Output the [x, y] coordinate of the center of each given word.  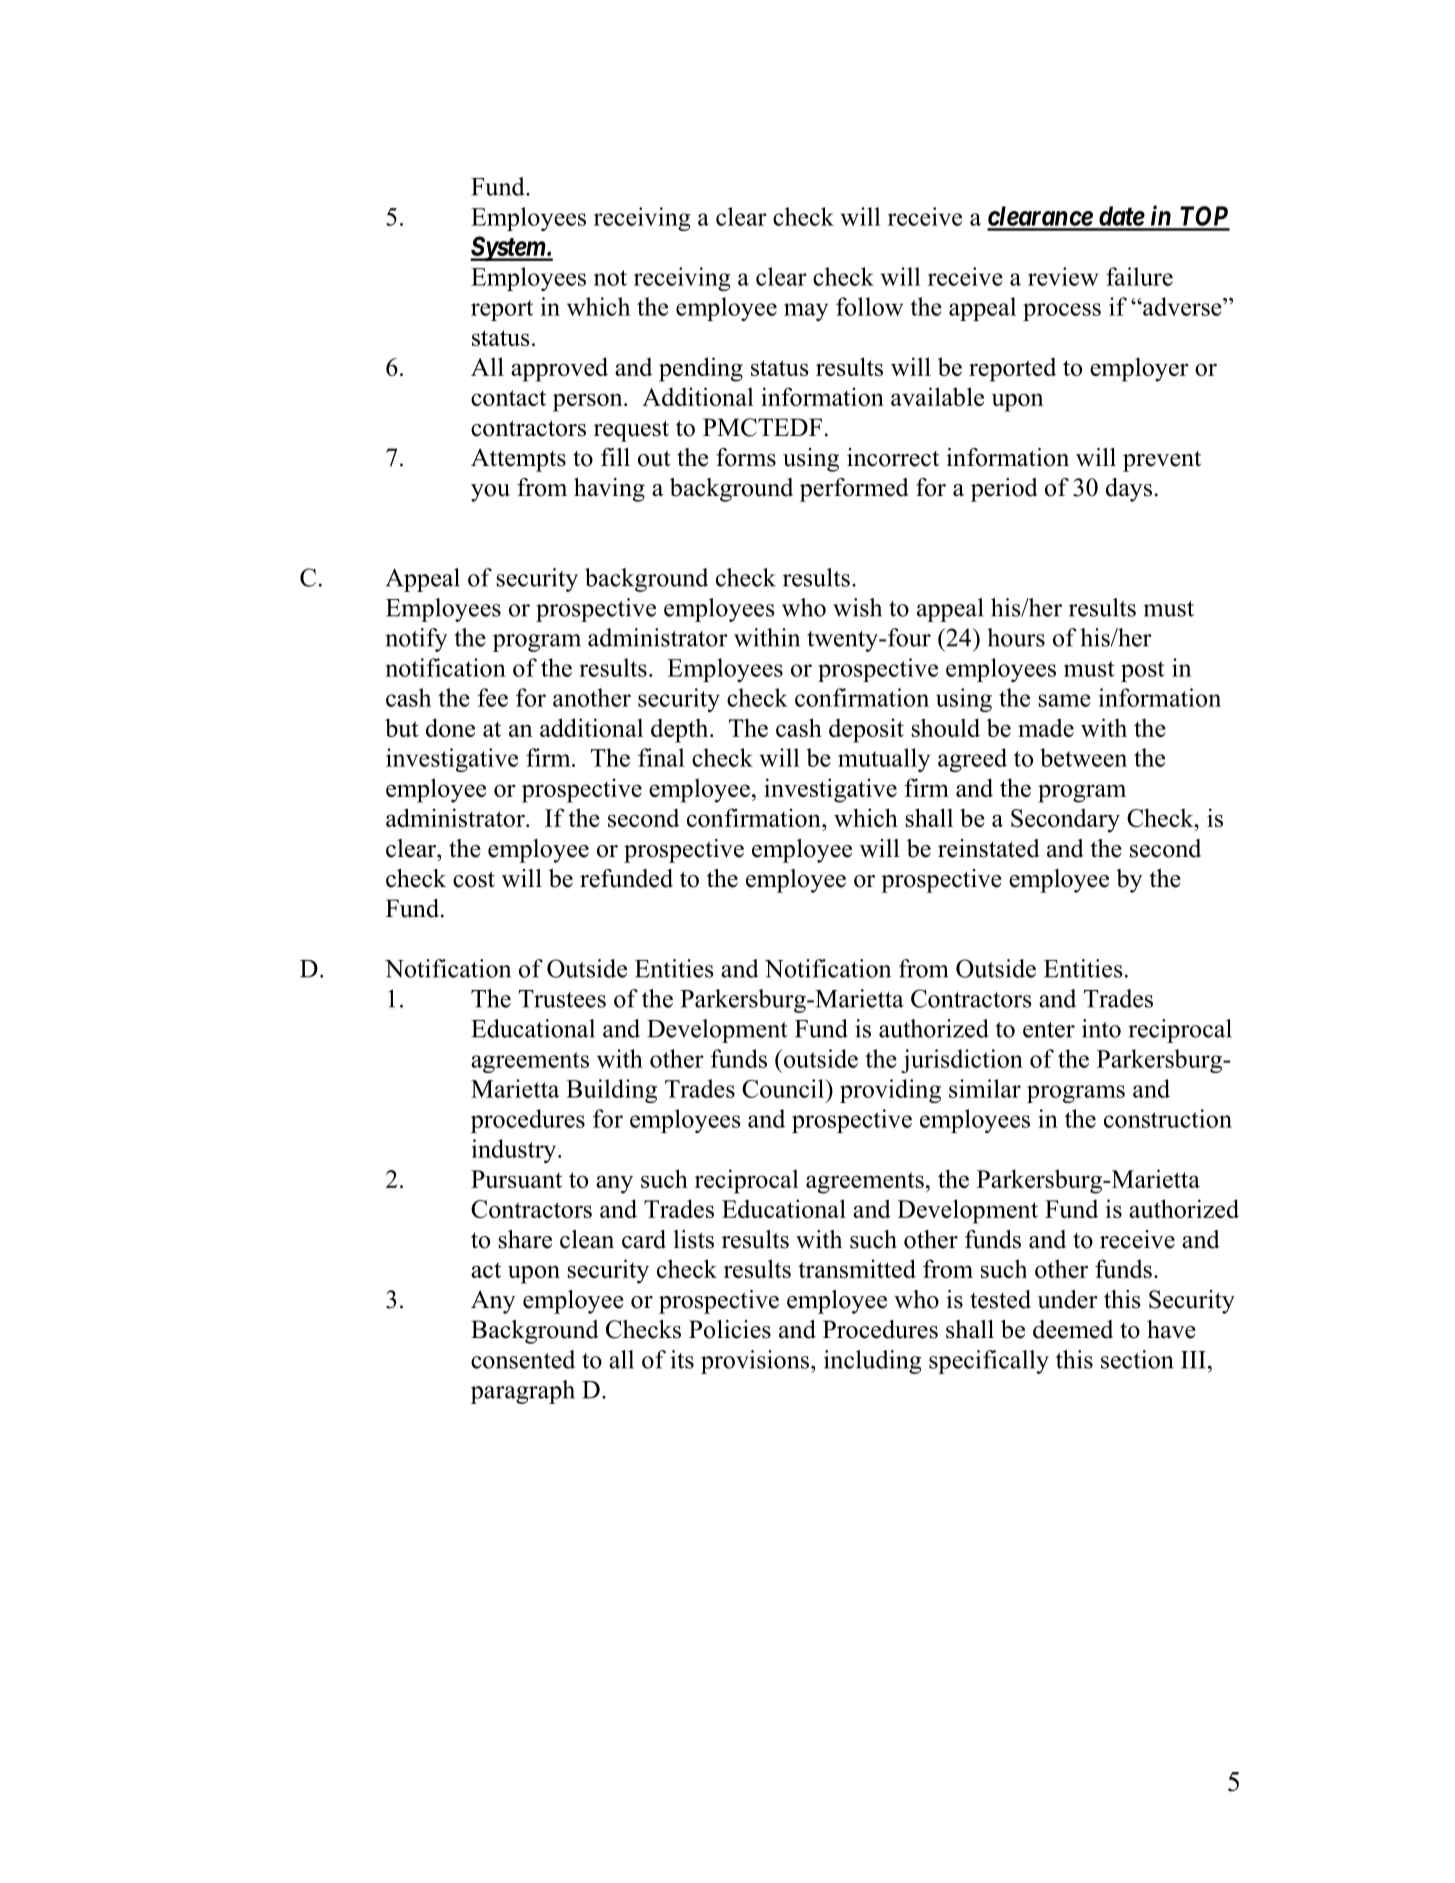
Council [784, 1088]
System [508, 248]
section [1137, 1359]
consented [523, 1359]
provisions [755, 1362]
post [1143, 671]
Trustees [562, 999]
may [806, 312]
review [1063, 276]
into [1101, 1028]
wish [857, 607]
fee [493, 697]
